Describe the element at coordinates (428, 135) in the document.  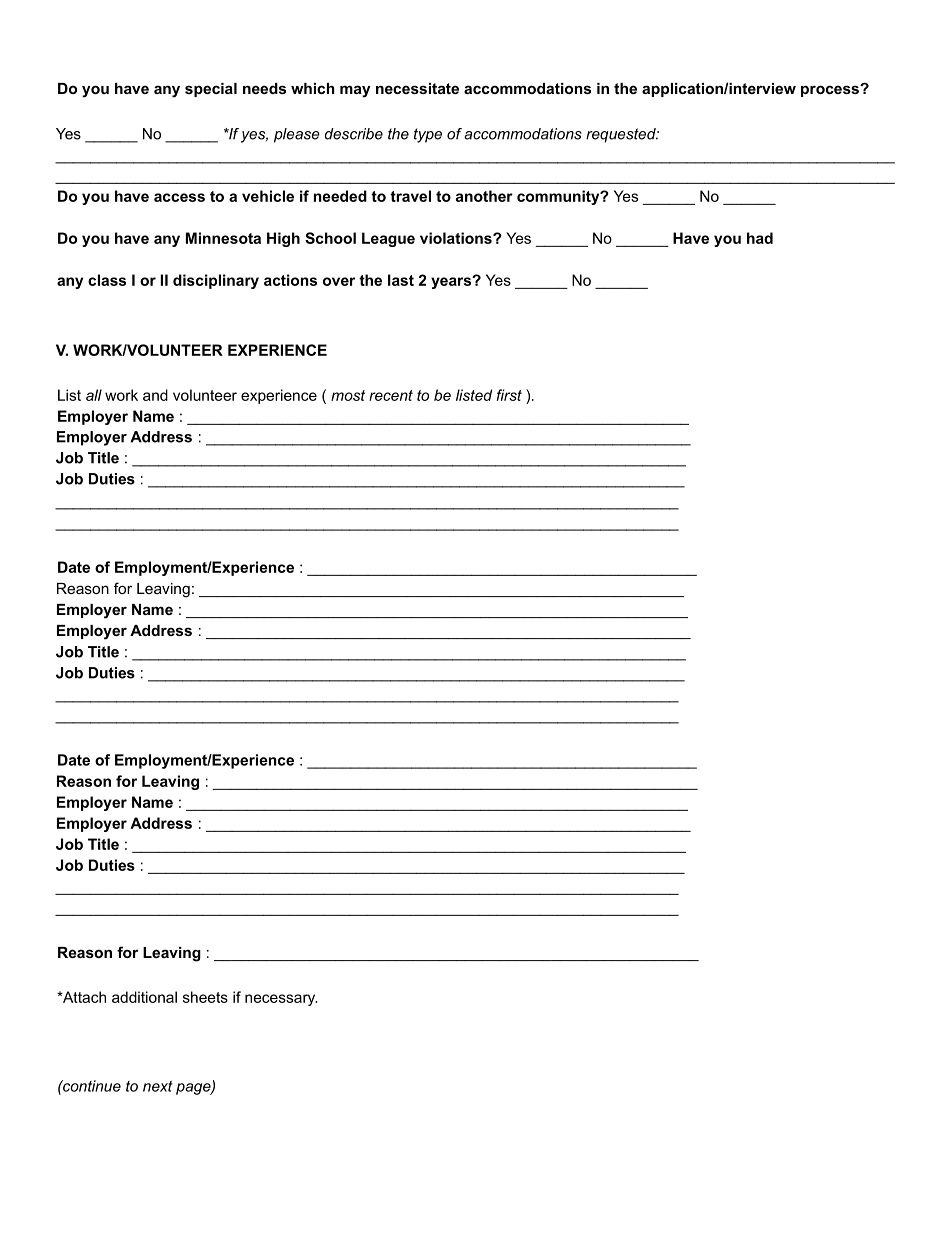
I see `type` at that location.
